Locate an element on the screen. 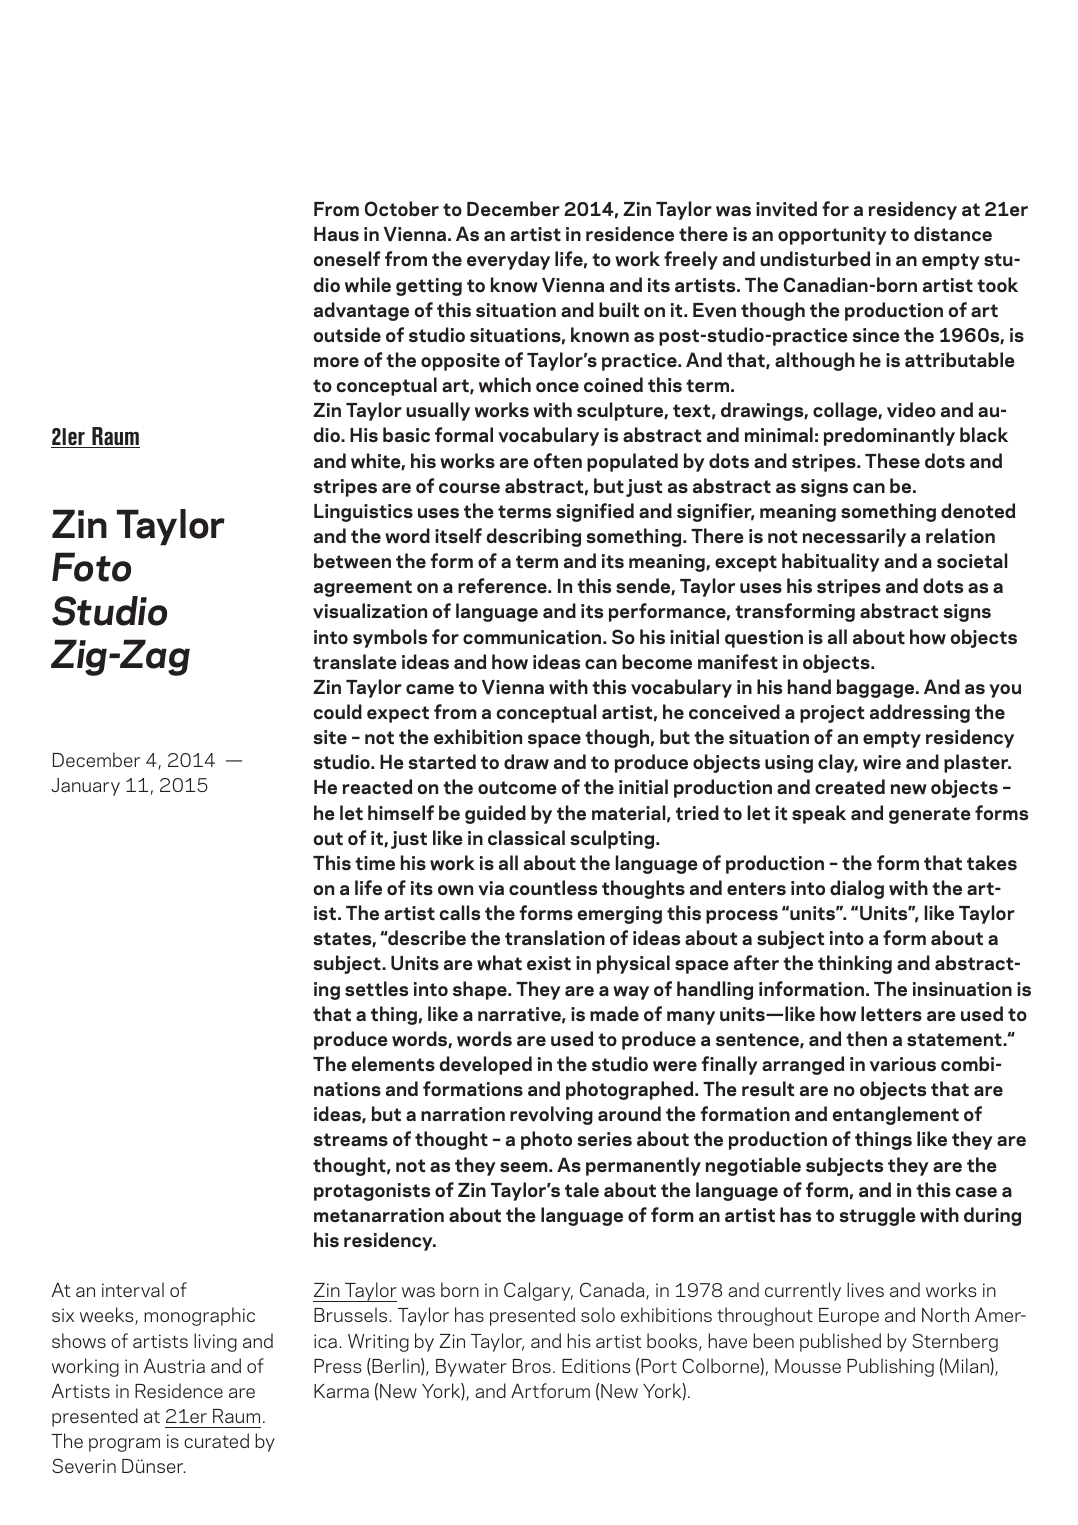  distance is located at coordinates (953, 234).
